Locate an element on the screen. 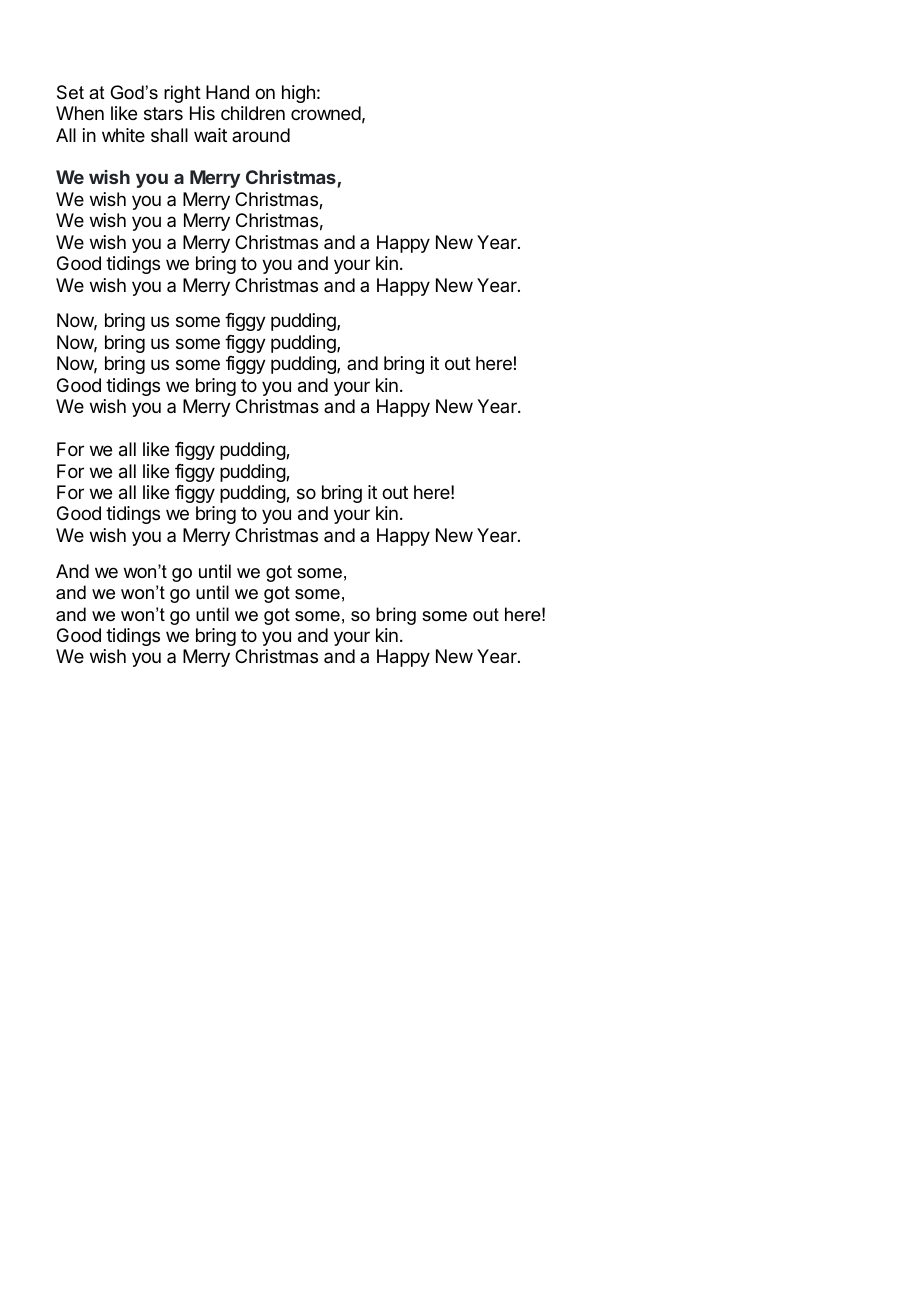 The width and height of the screenshot is (924, 1308). When is located at coordinates (80, 113).
